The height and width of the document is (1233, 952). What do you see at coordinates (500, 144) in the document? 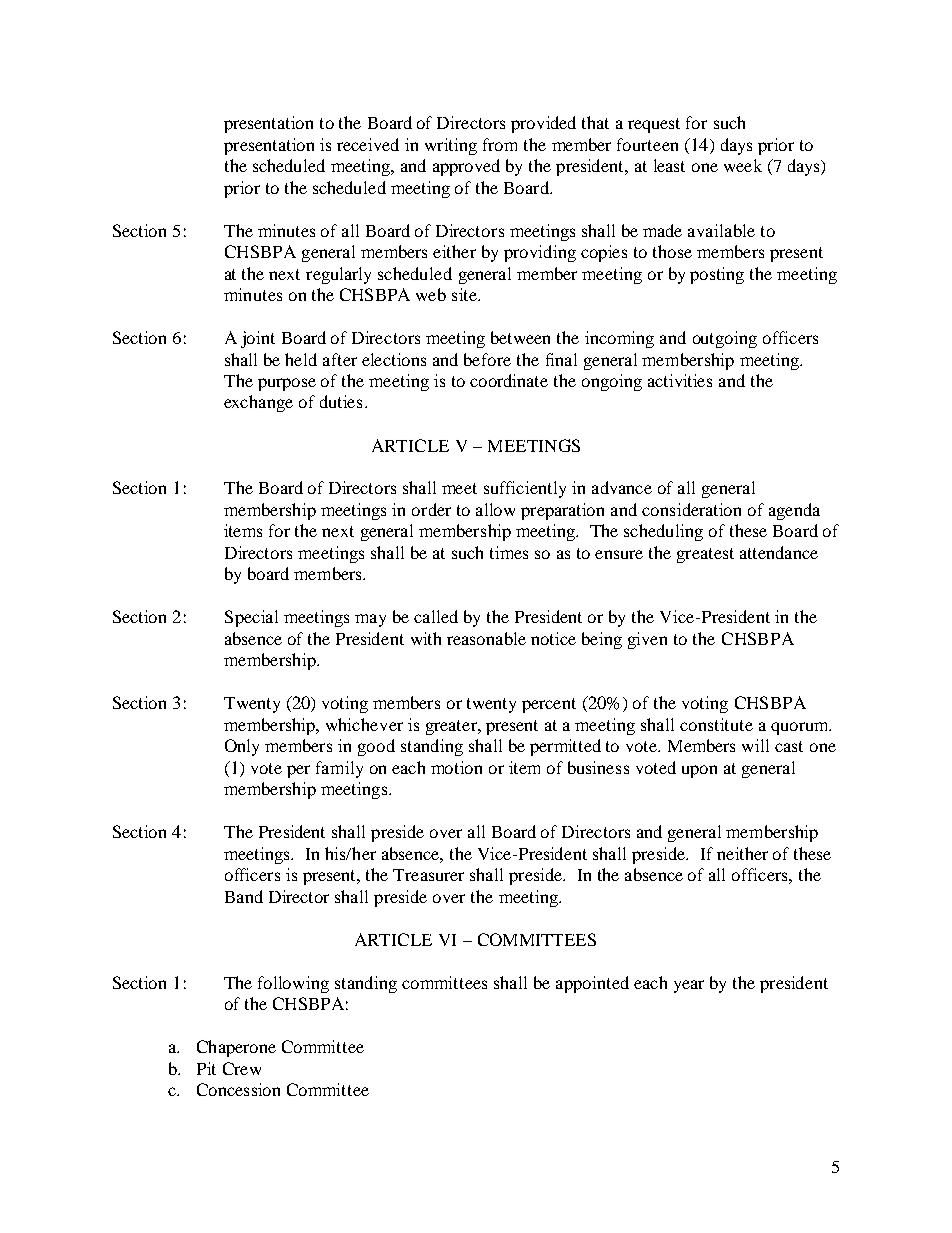
I see `from` at bounding box center [500, 144].
